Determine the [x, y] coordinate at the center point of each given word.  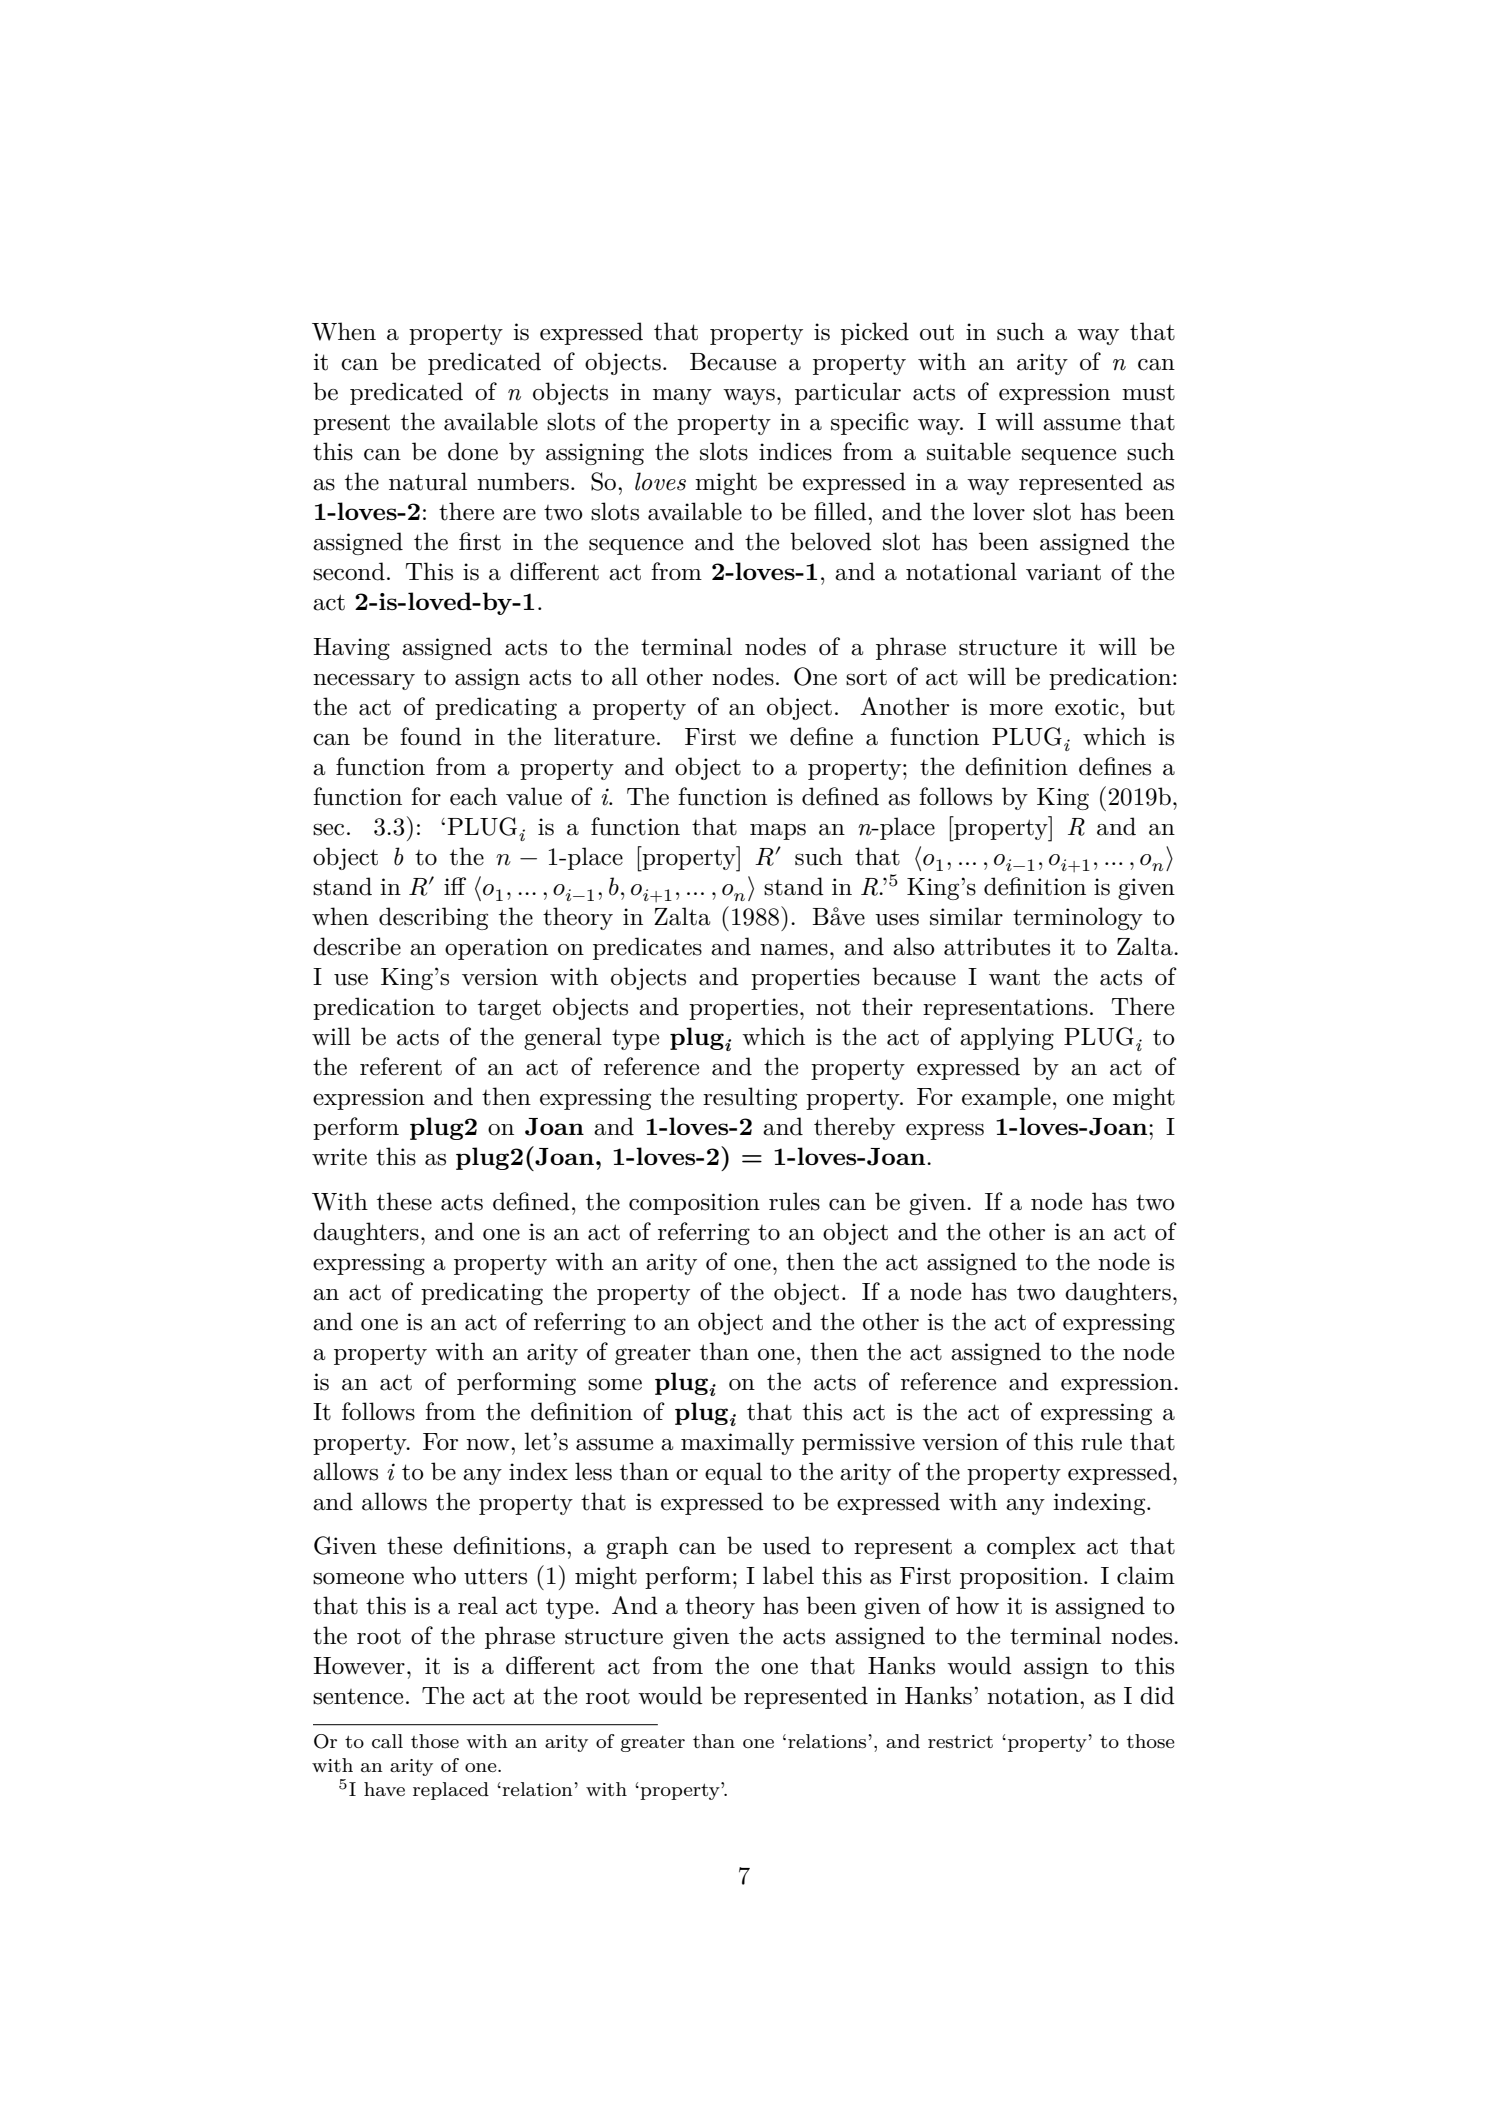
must [1148, 393]
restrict [960, 1742]
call [387, 1741]
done [473, 451]
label [788, 1575]
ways [749, 397]
